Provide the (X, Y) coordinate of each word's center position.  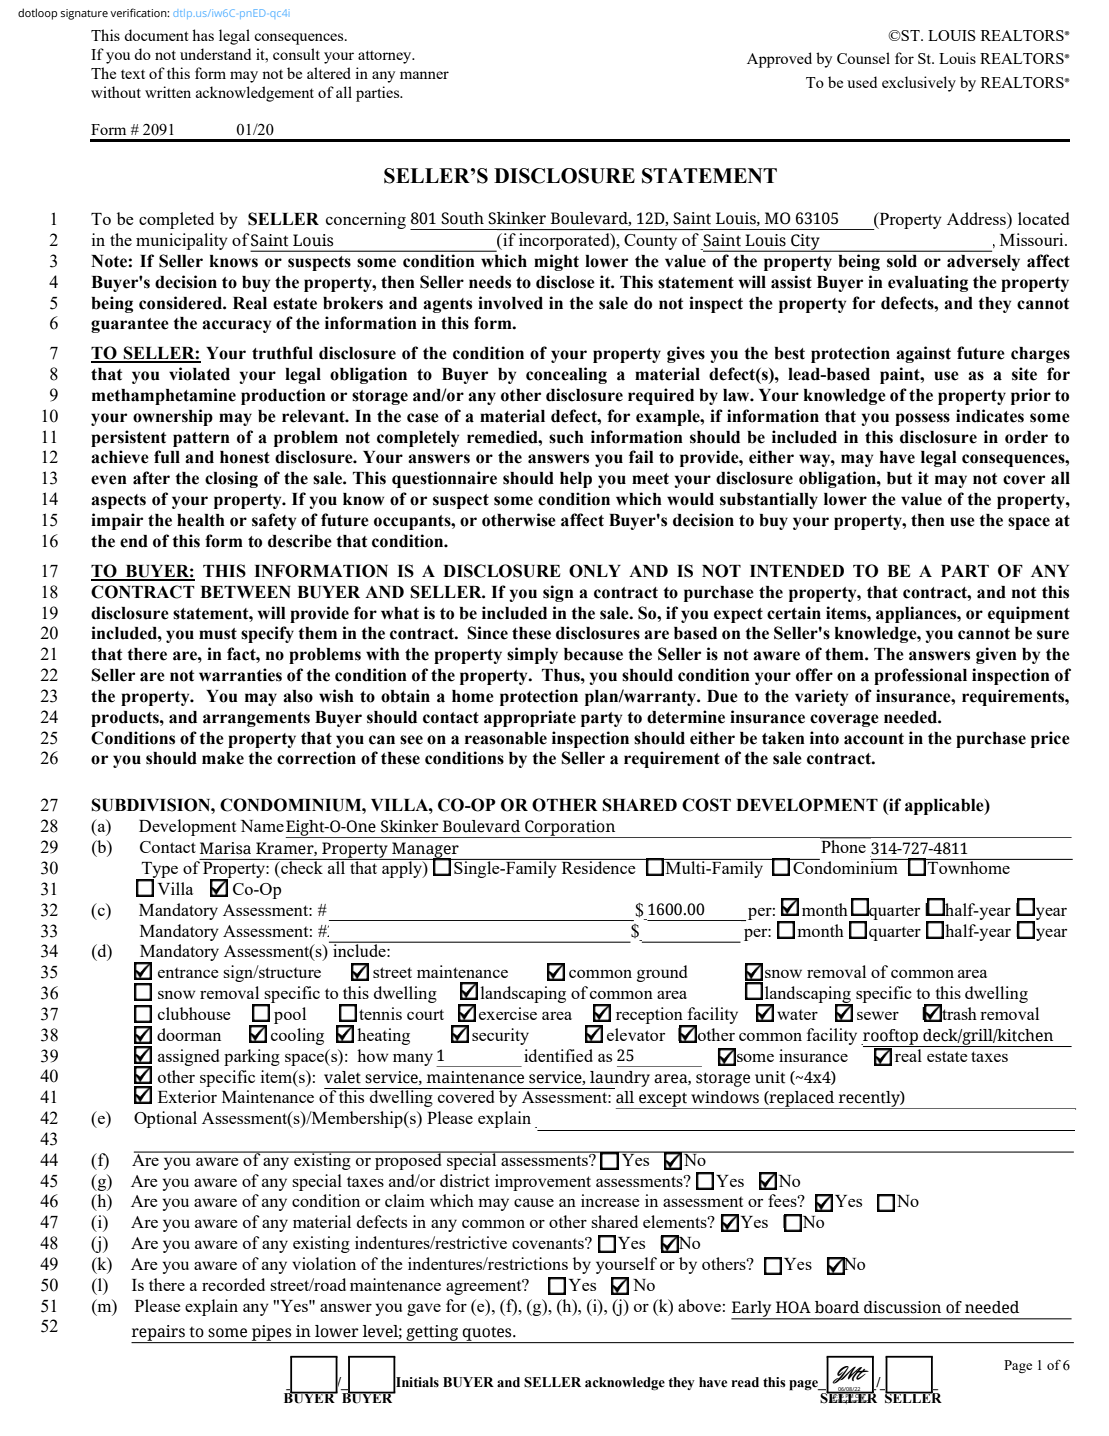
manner (424, 75)
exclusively (919, 84)
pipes (272, 1334)
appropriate (530, 718)
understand (215, 54)
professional (920, 676)
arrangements (256, 719)
